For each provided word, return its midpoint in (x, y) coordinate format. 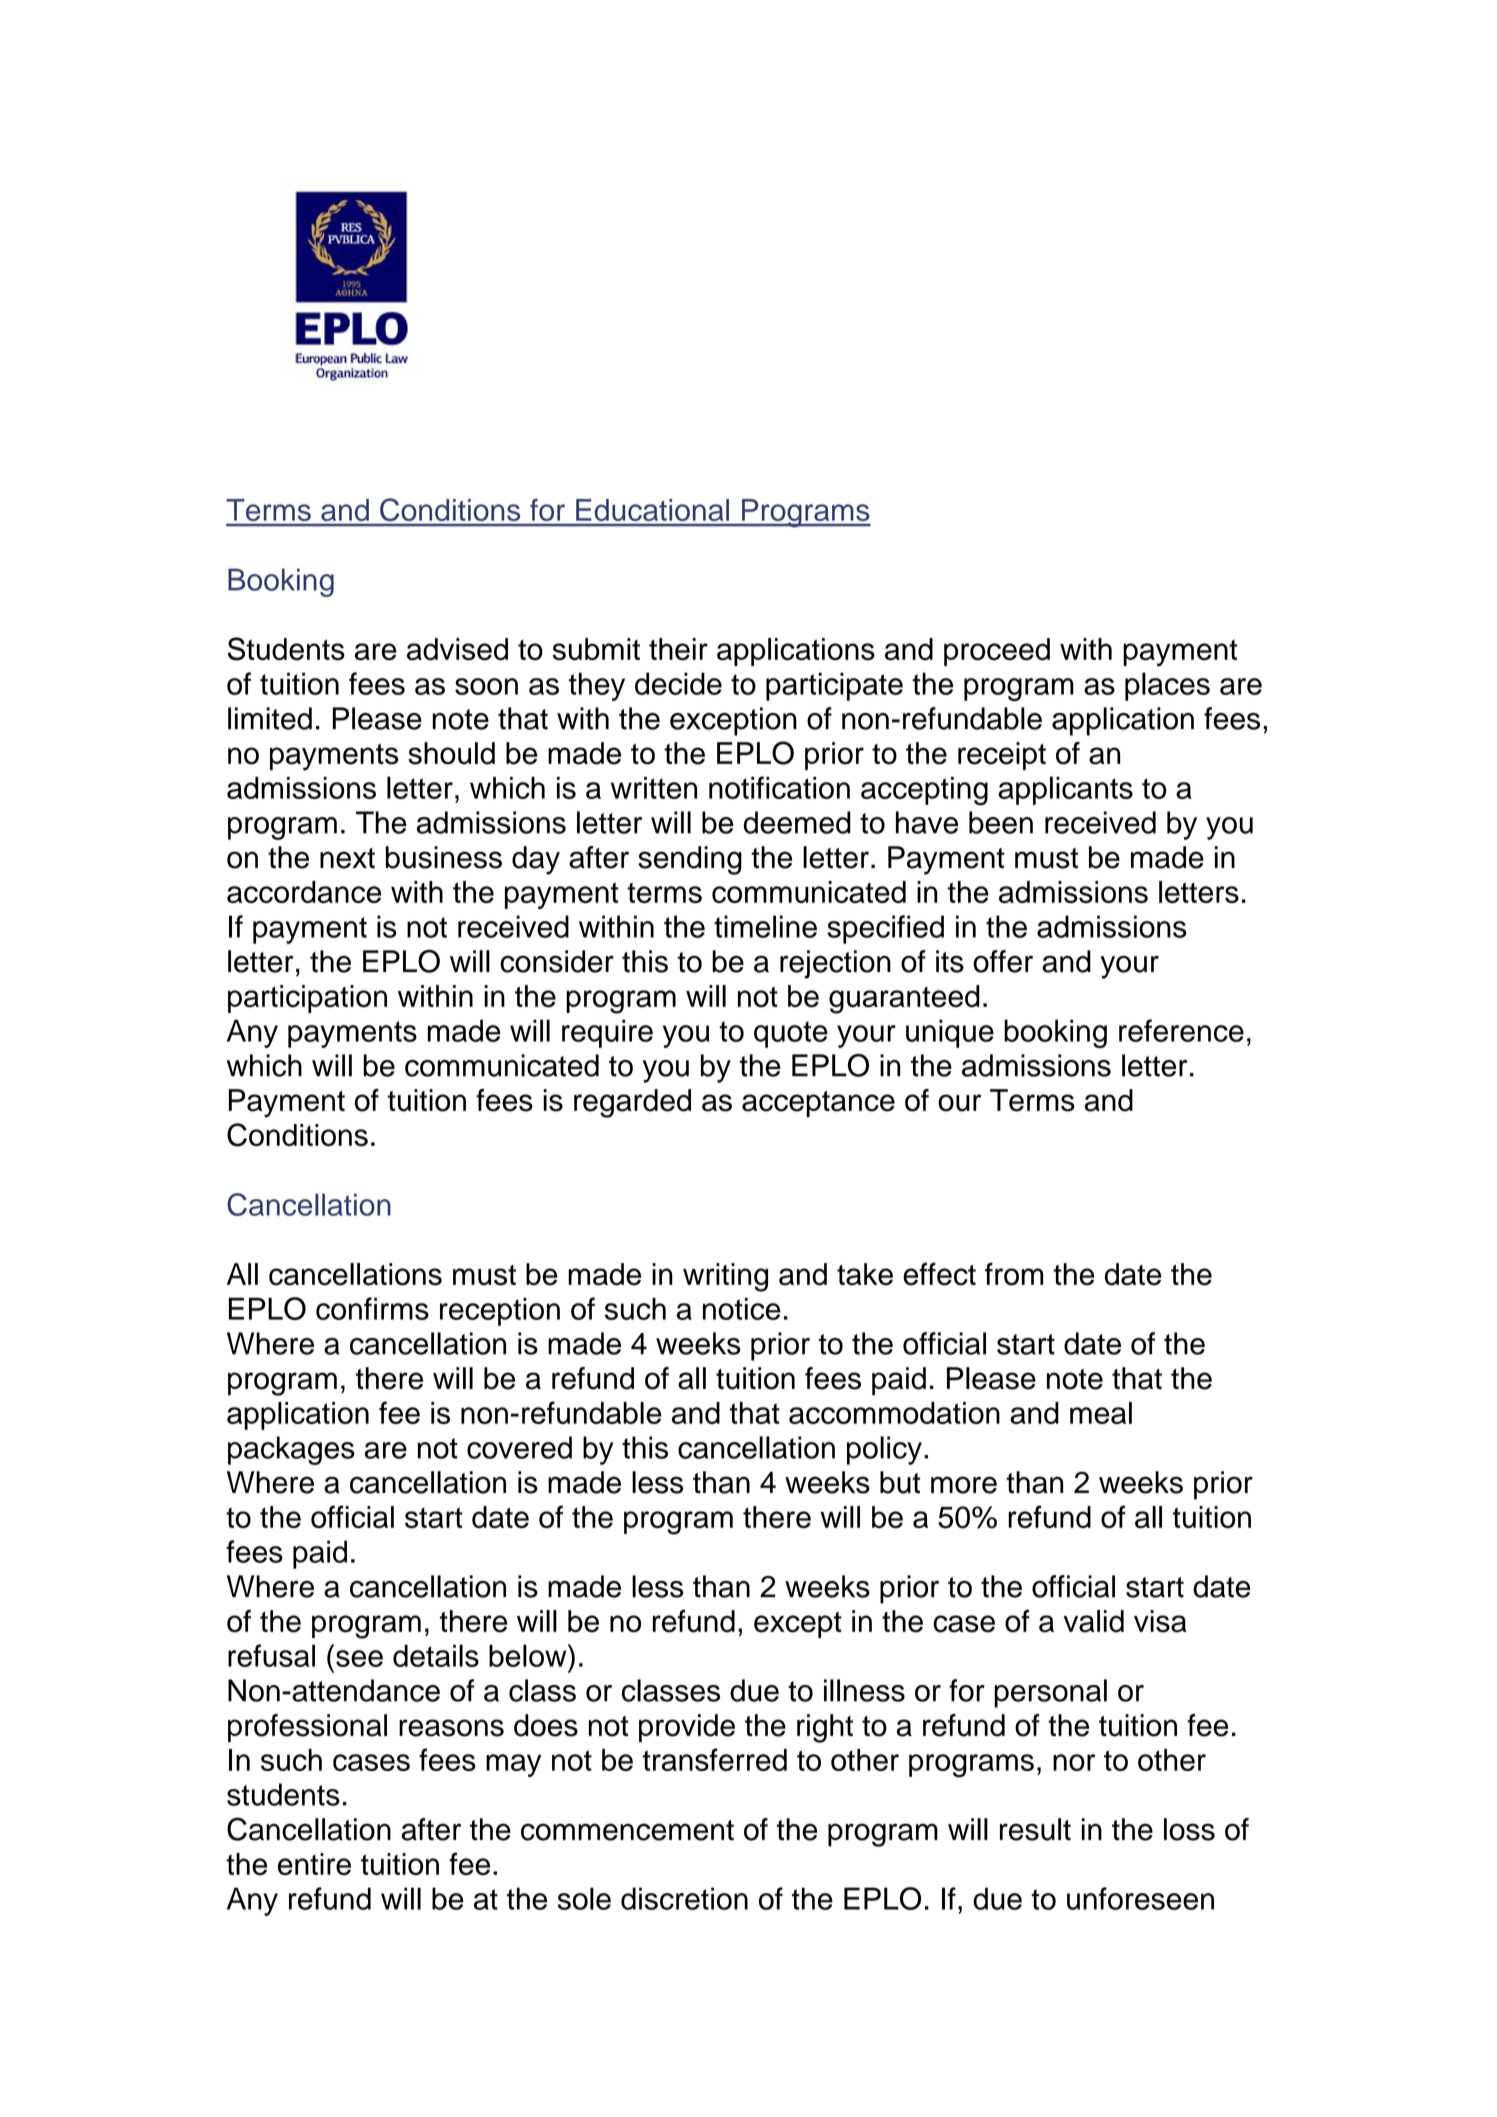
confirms (372, 1308)
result (1035, 1829)
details (436, 1655)
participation (307, 999)
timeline (765, 926)
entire (314, 1864)
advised (457, 649)
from (1014, 1274)
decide (678, 683)
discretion (684, 1898)
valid (1094, 1621)
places (1167, 686)
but (900, 1482)
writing (725, 1277)
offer (1003, 961)
